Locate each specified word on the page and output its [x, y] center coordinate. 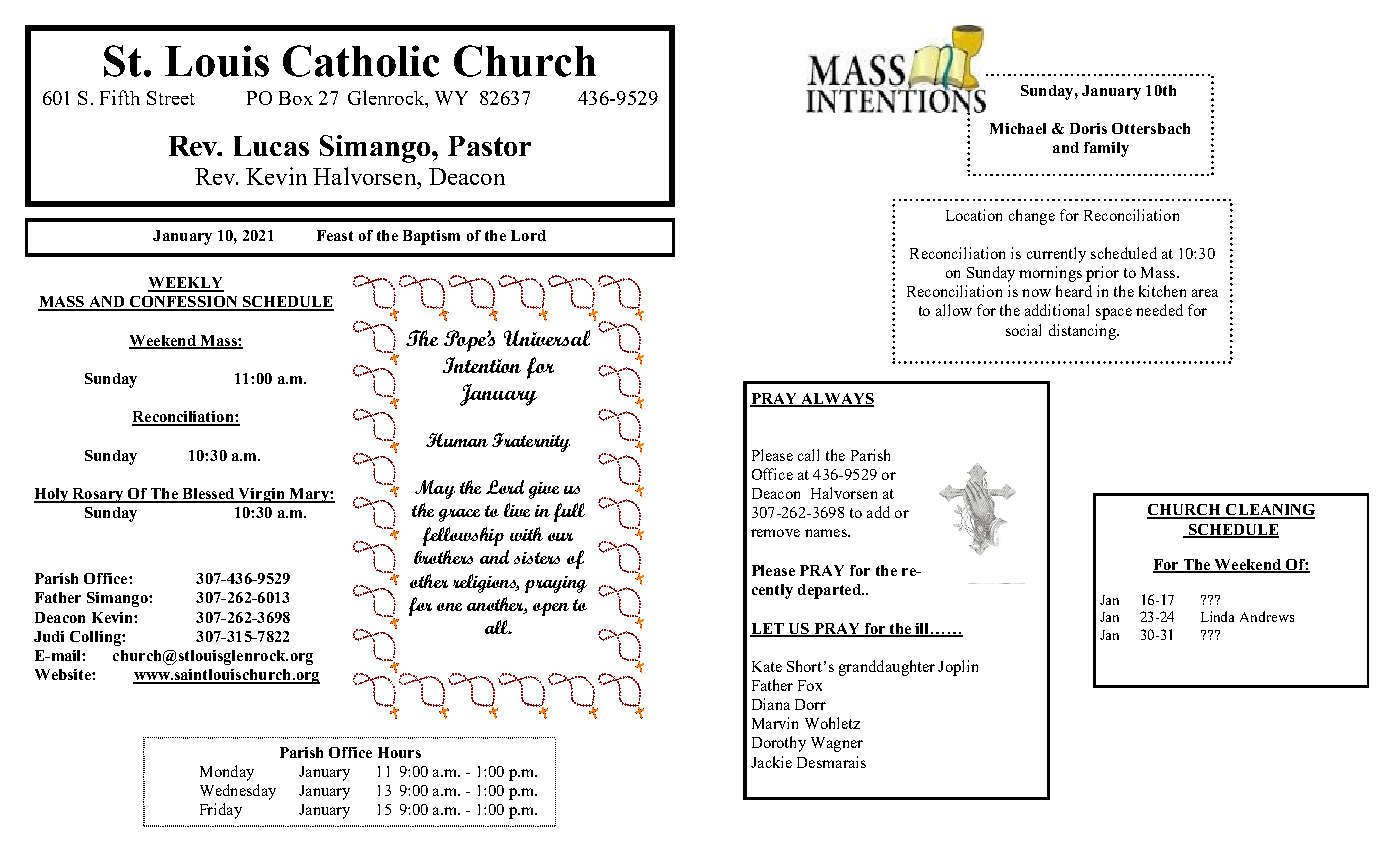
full [569, 512]
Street [171, 98]
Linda [1217, 616]
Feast [335, 235]
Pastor [489, 146]
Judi [49, 636]
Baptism [431, 237]
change [1032, 217]
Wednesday [238, 792]
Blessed [208, 495]
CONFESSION [183, 303]
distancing [1083, 332]
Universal [547, 338]
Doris [1088, 128]
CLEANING [1269, 511]
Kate [767, 666]
